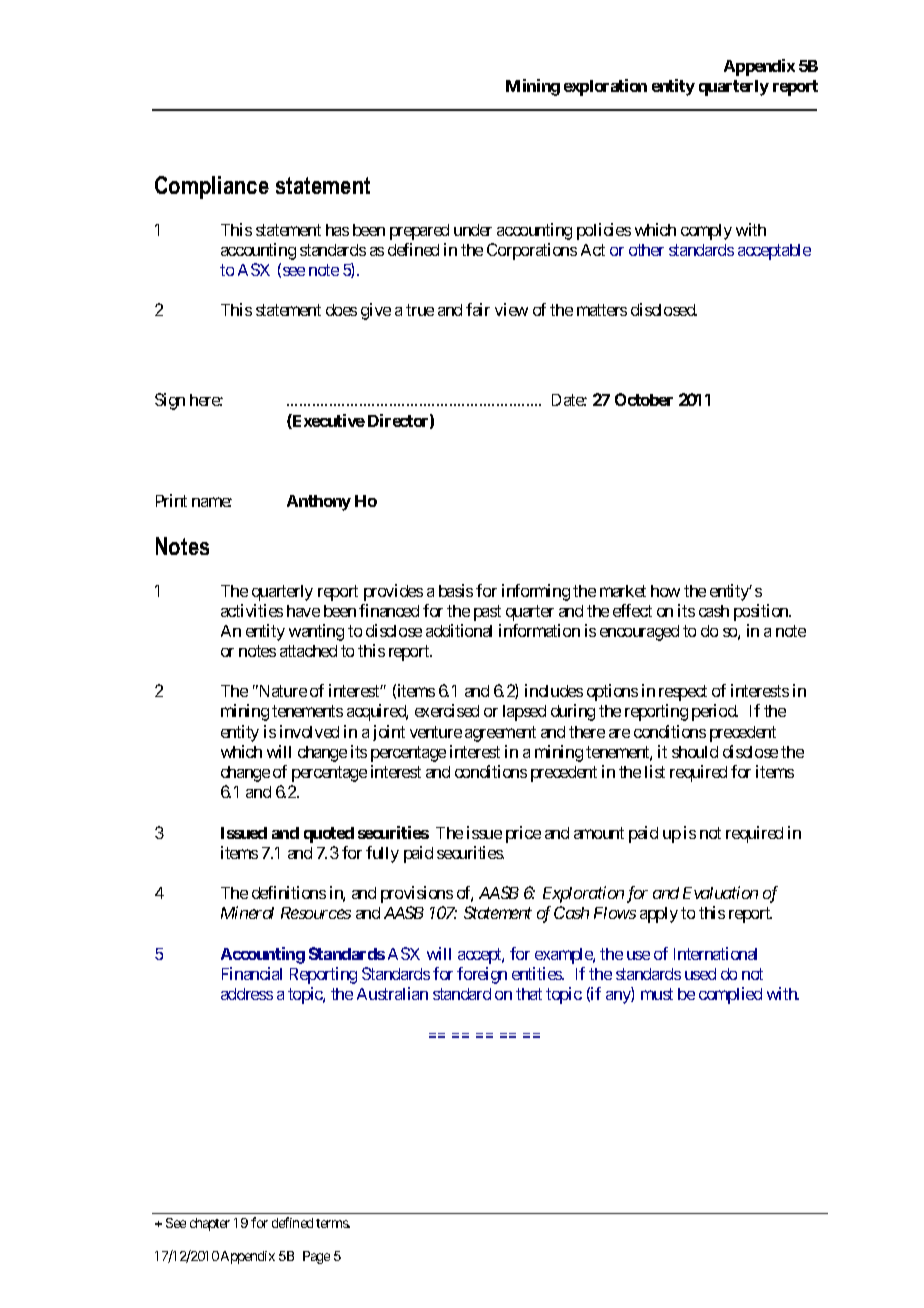 The image size is (924, 1308). What do you see at coordinates (447, 710) in the screenshot?
I see `exercised` at bounding box center [447, 710].
